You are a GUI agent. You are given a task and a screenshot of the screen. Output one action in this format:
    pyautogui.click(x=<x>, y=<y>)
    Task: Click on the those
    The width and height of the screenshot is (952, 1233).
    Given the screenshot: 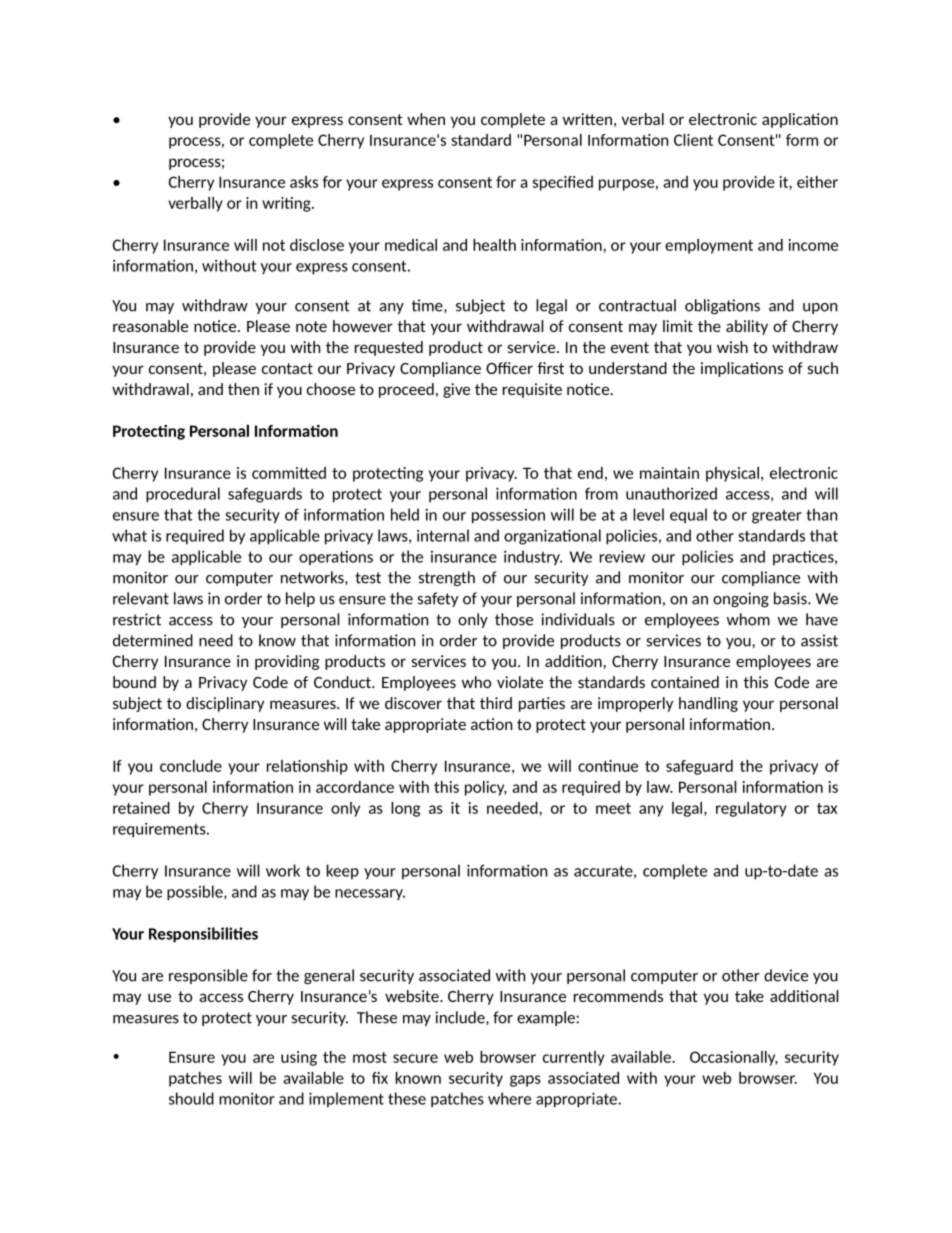 What is the action you would take?
    pyautogui.click(x=514, y=619)
